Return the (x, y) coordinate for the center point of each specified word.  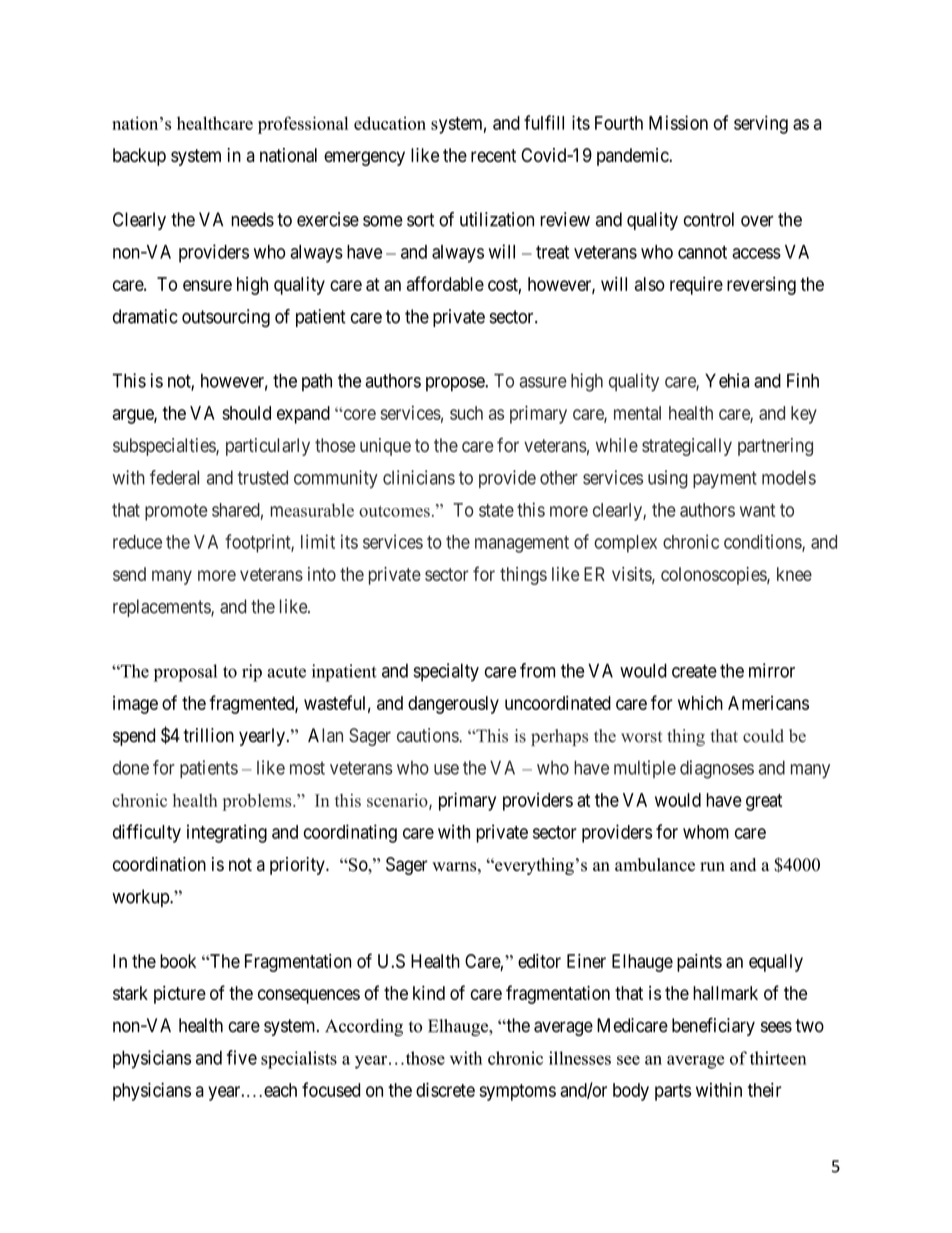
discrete (445, 1089)
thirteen (778, 1058)
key (804, 415)
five (242, 1057)
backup (139, 157)
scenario (398, 801)
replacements (162, 608)
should (246, 413)
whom (706, 832)
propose (456, 384)
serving (761, 124)
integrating (227, 833)
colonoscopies (714, 576)
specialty (446, 672)
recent (493, 155)
